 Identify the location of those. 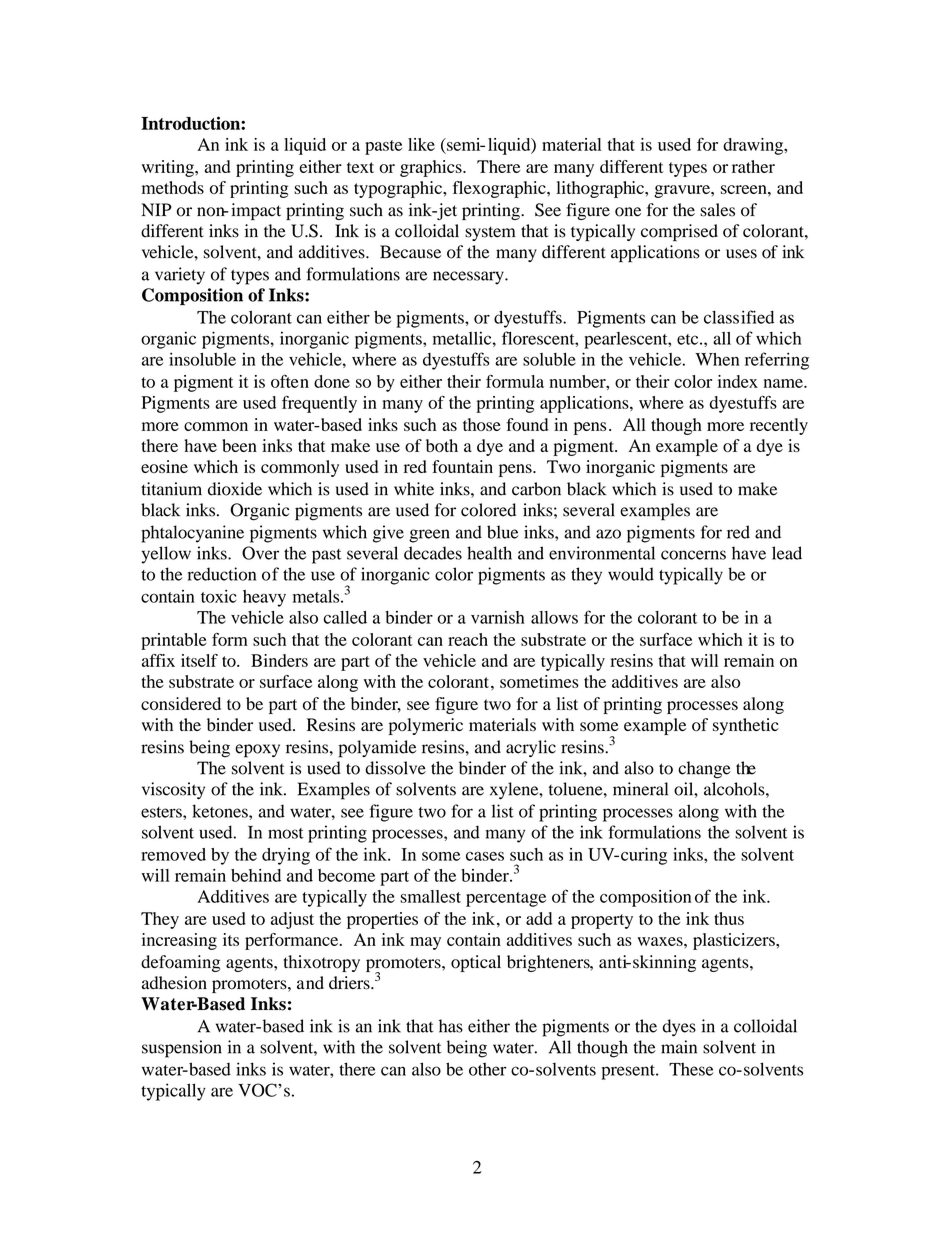
(482, 424).
